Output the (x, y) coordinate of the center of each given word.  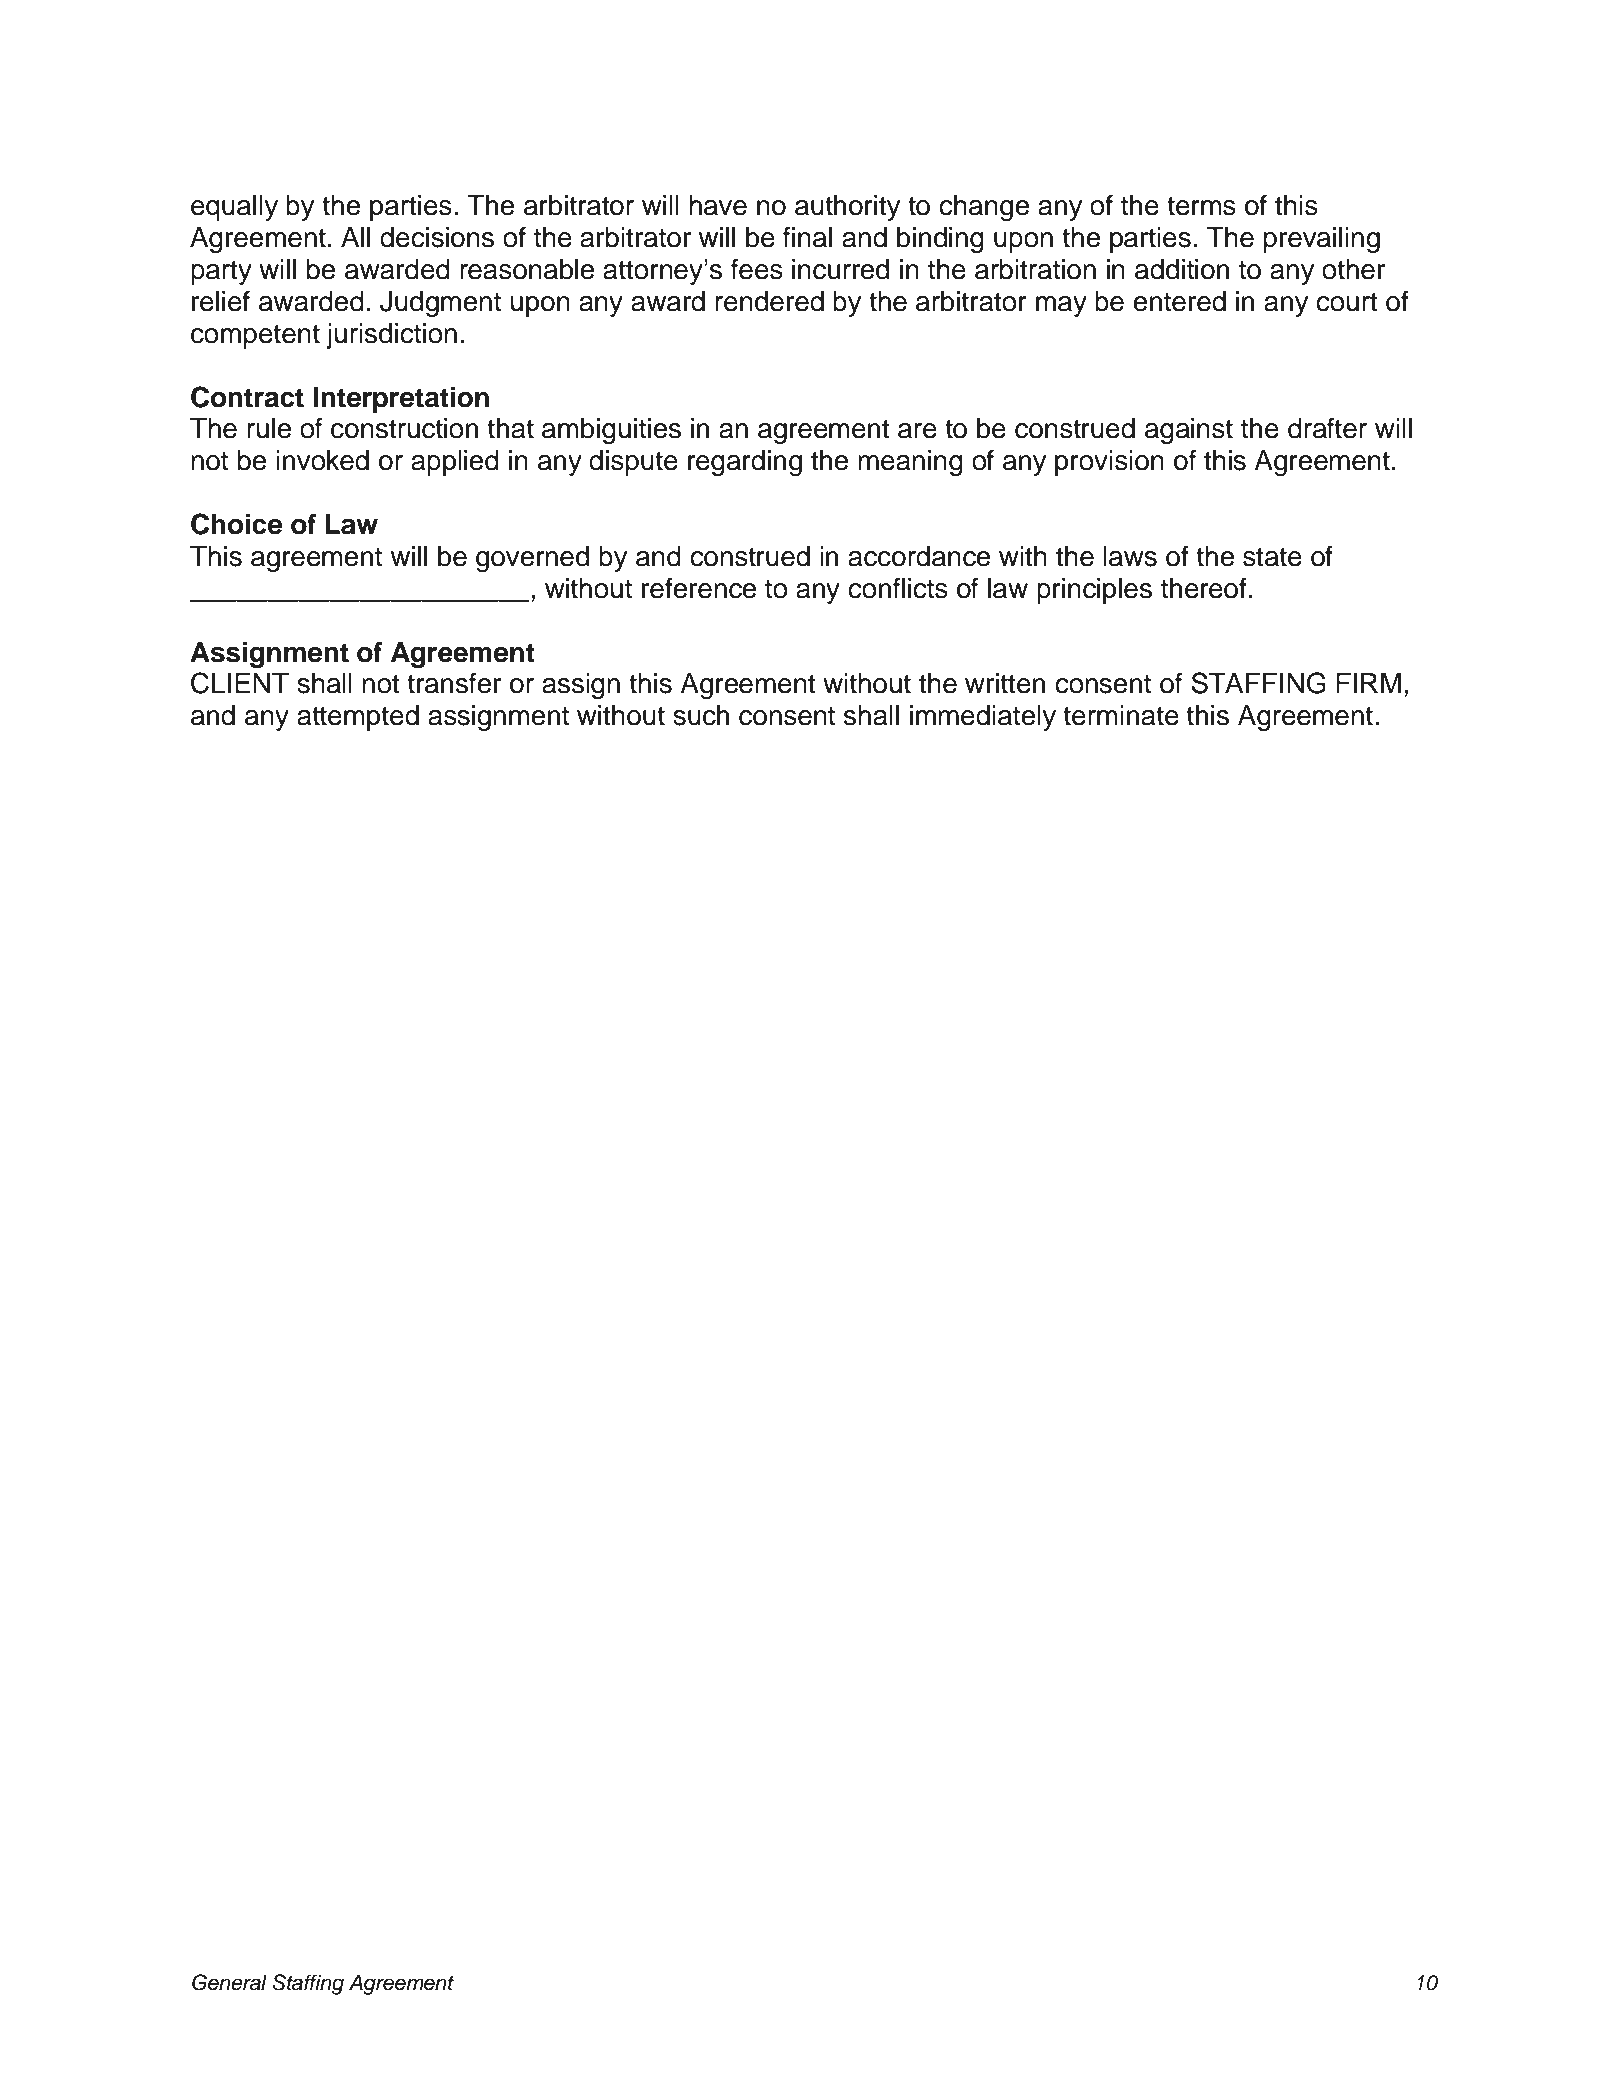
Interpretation (401, 399)
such (701, 715)
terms (1201, 206)
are (917, 431)
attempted (358, 718)
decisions (437, 237)
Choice (236, 524)
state (1272, 557)
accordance (919, 556)
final (807, 237)
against (1189, 431)
